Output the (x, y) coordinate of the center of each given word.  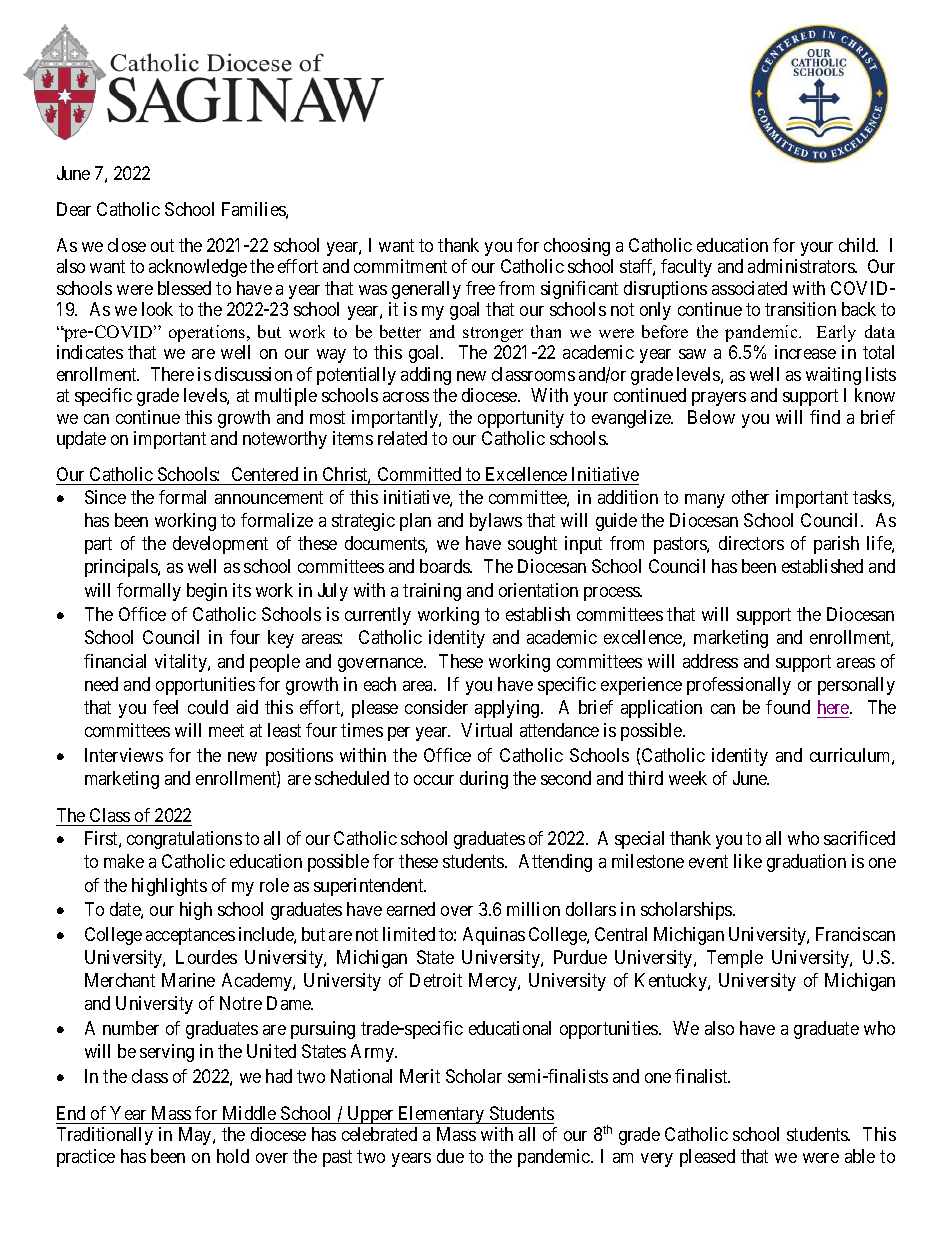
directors (751, 543)
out (162, 245)
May (196, 1136)
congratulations (184, 840)
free (480, 288)
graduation (806, 863)
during (484, 780)
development (220, 545)
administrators (802, 266)
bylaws (496, 522)
